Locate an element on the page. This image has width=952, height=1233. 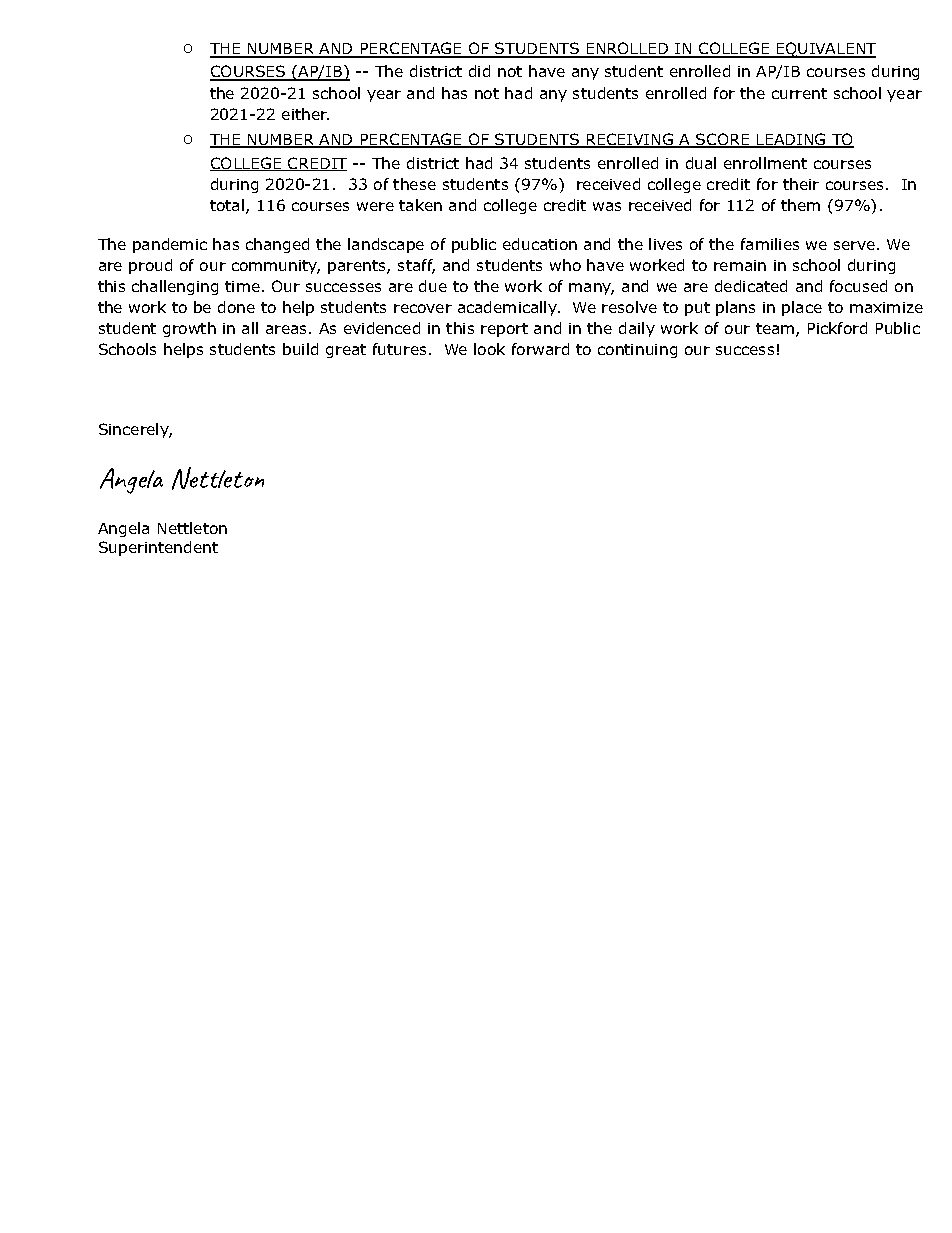
EQUIVALENT is located at coordinates (825, 50).
